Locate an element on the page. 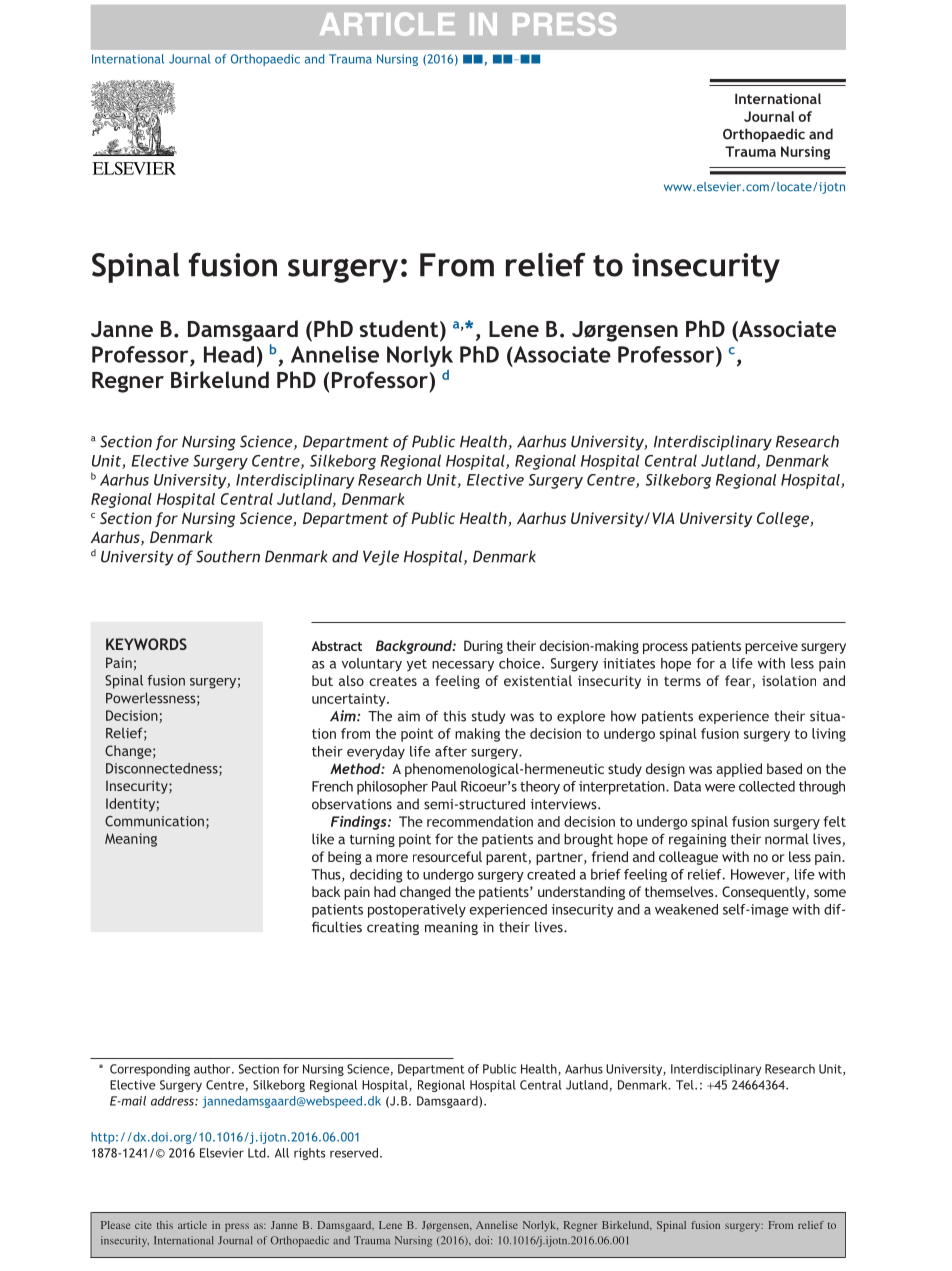 This image has height=1271, width=952. applied is located at coordinates (739, 770).
